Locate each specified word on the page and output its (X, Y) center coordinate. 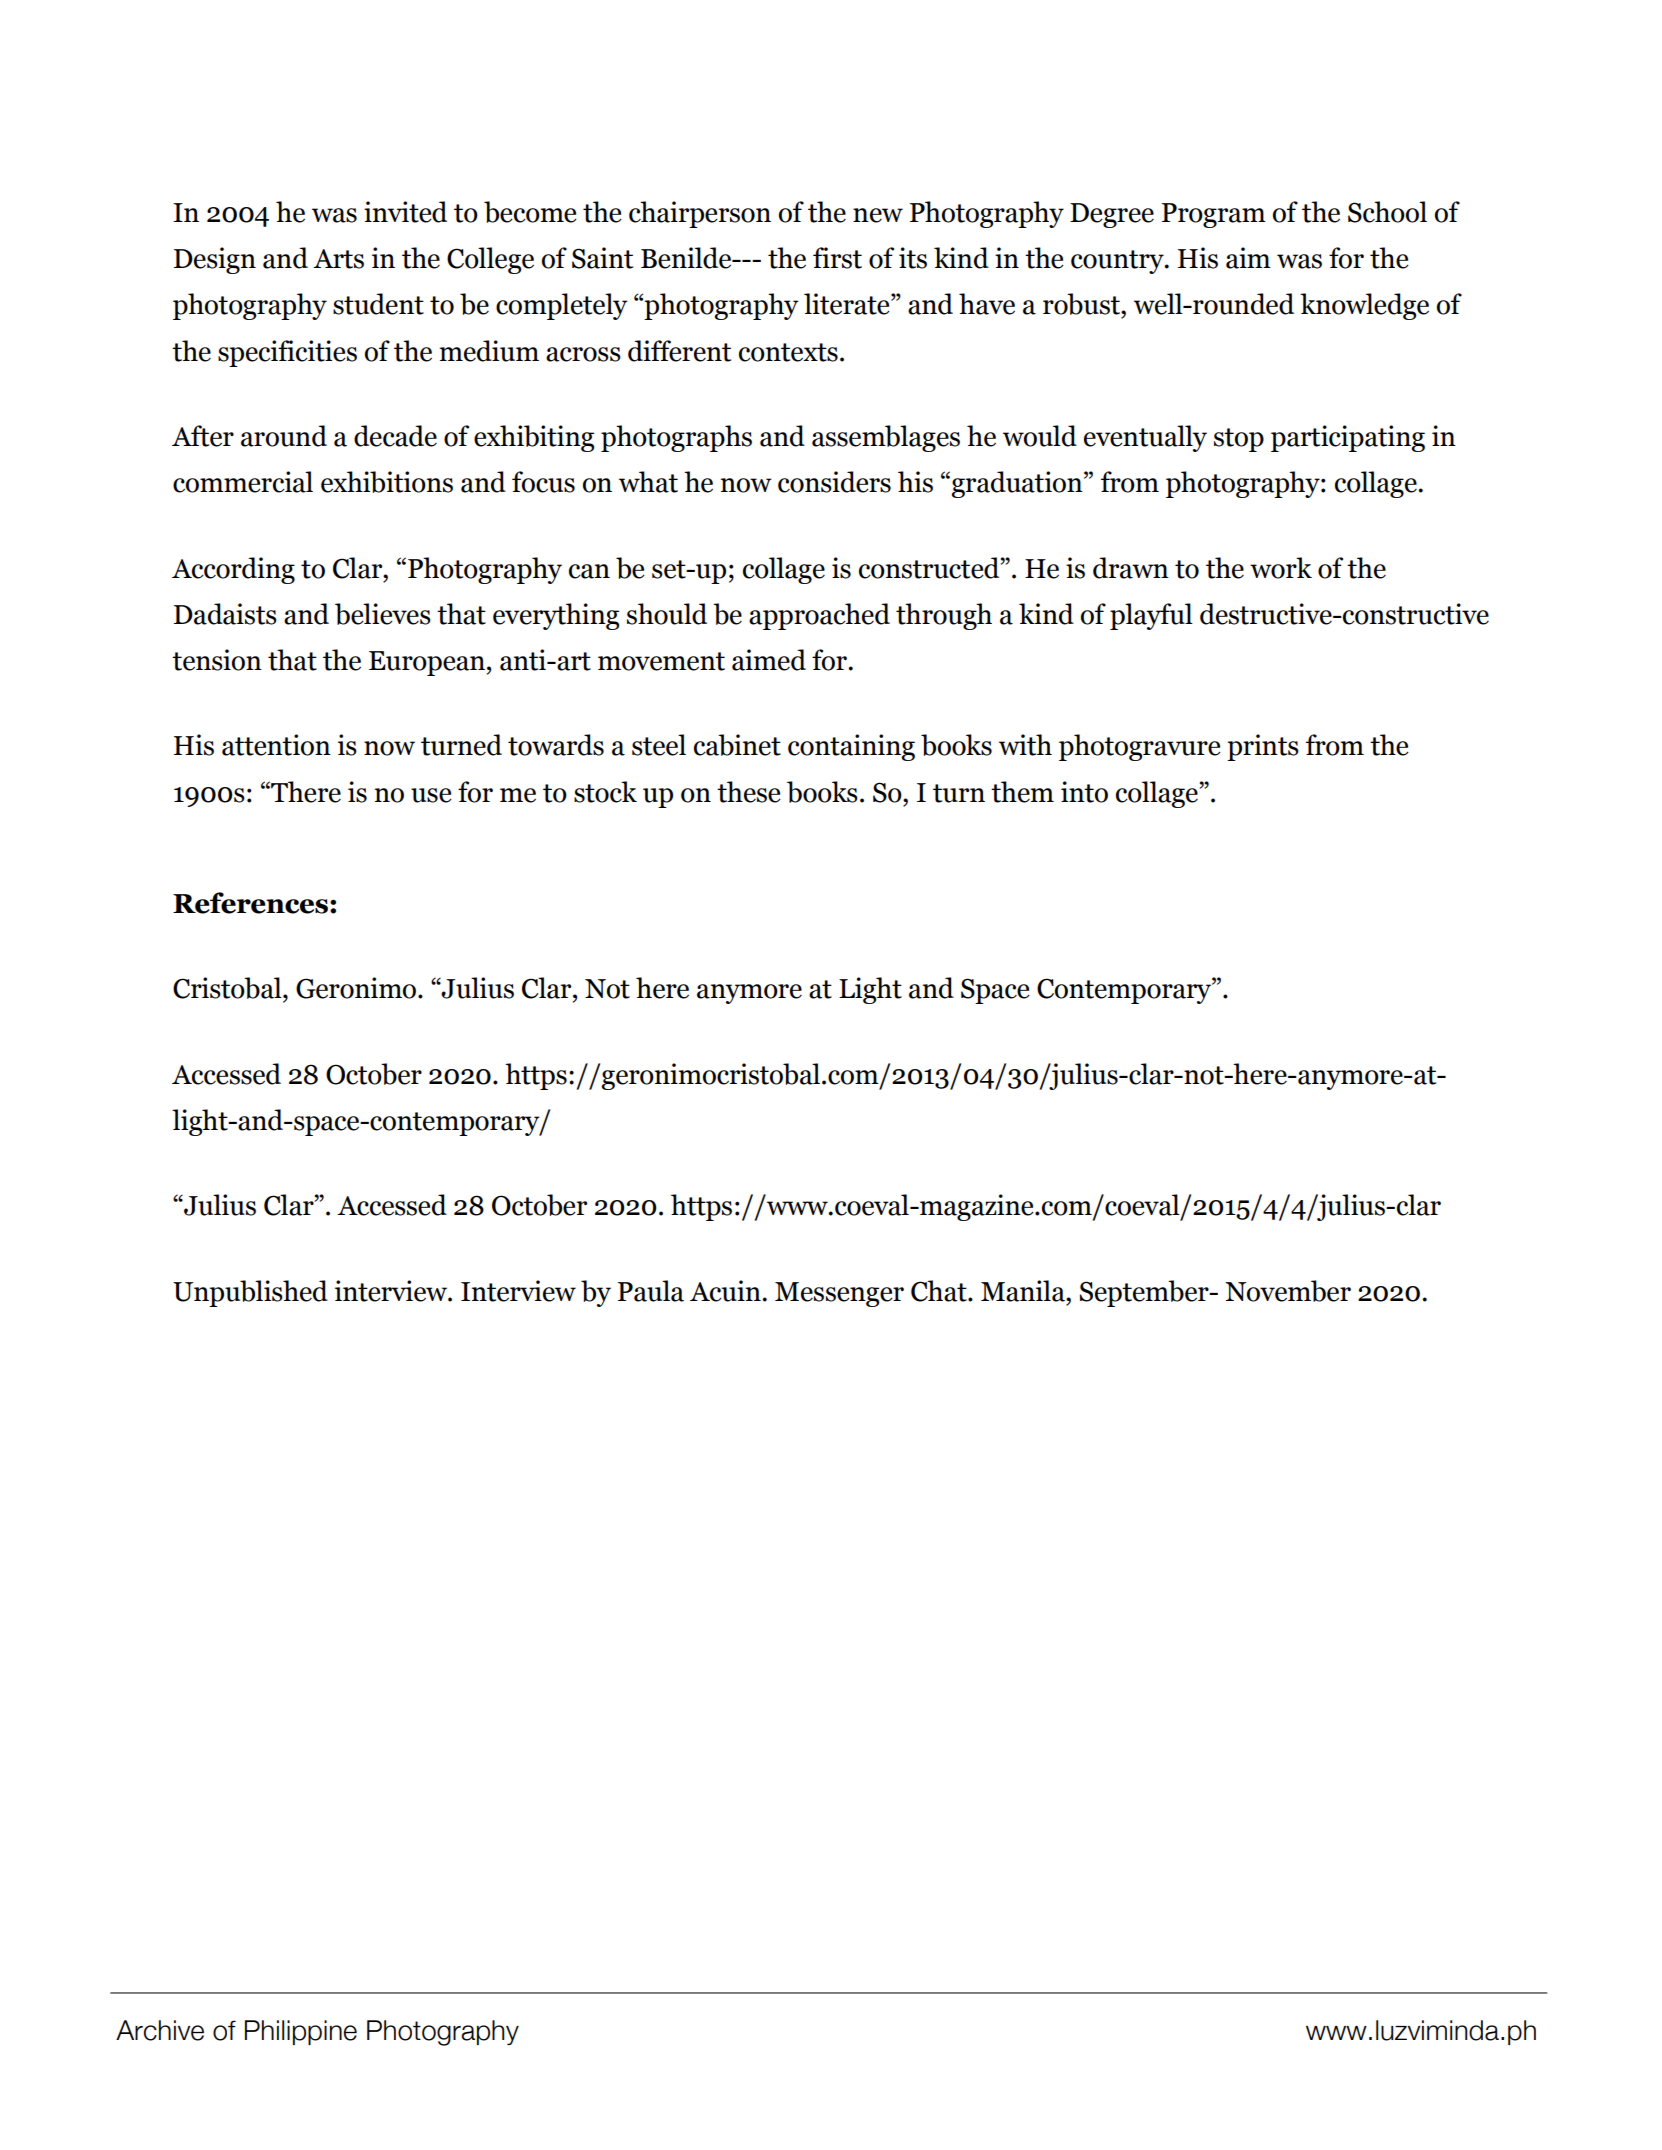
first (837, 258)
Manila (1024, 1291)
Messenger (839, 1294)
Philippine (301, 2032)
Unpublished (250, 1293)
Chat (940, 1291)
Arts (338, 259)
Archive (160, 2030)
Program (1214, 215)
